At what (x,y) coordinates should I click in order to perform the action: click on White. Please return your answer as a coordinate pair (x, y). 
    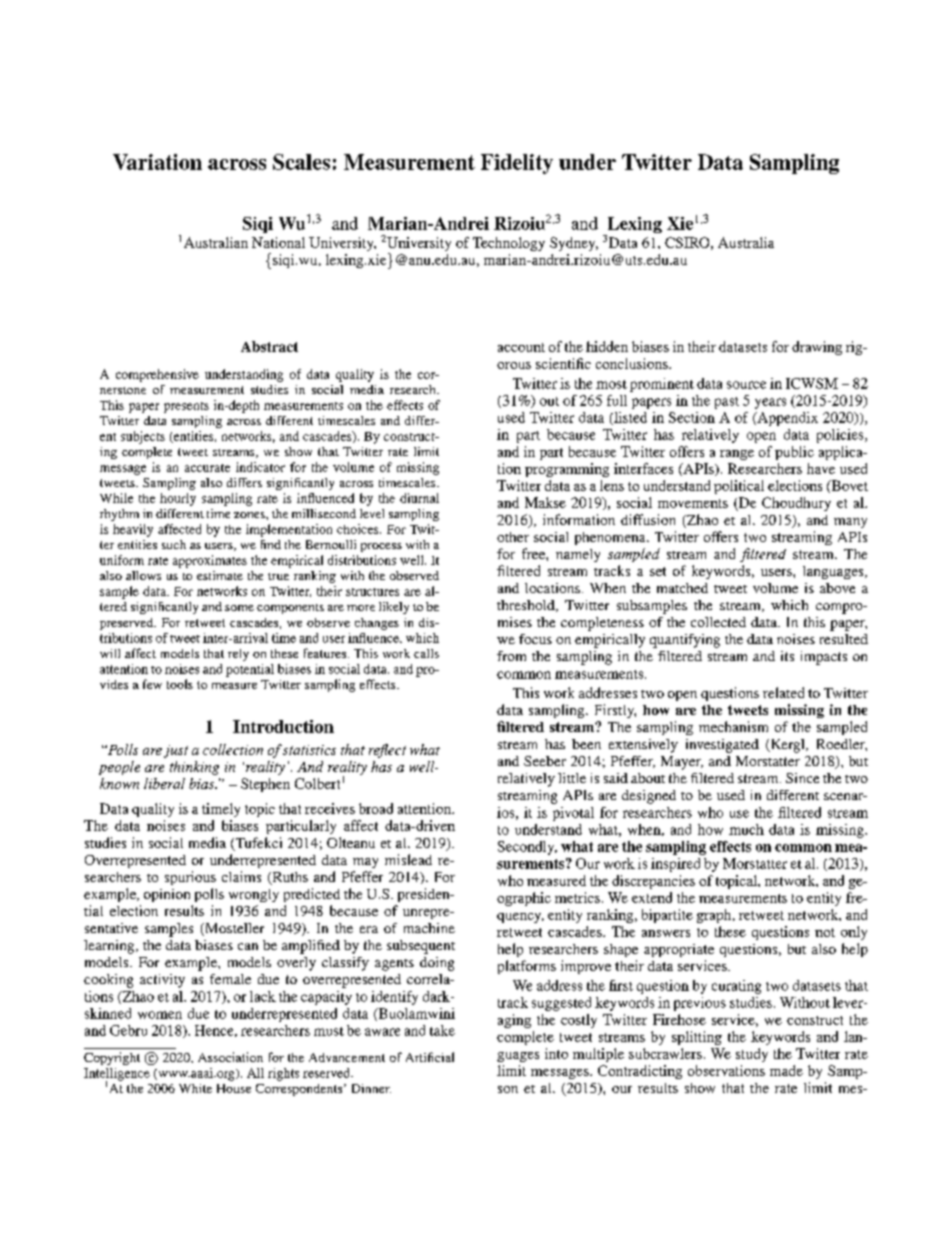
    Looking at the image, I should click on (195, 1088).
